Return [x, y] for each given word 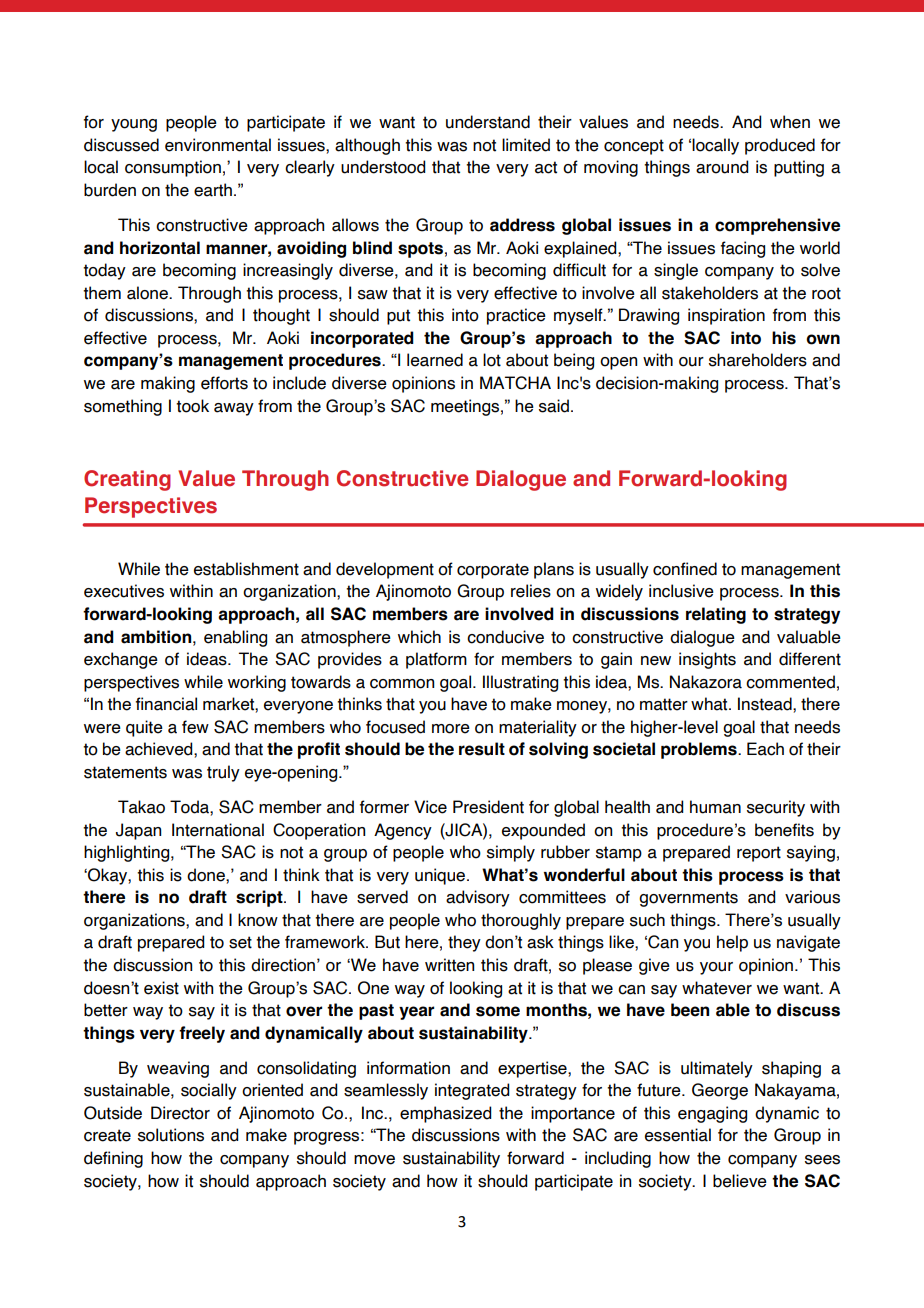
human [715, 807]
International [218, 830]
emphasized [445, 1114]
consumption [173, 168]
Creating [127, 480]
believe [740, 1181]
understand [488, 122]
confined [685, 569]
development [385, 570]
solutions [171, 1135]
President [488, 807]
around [722, 167]
